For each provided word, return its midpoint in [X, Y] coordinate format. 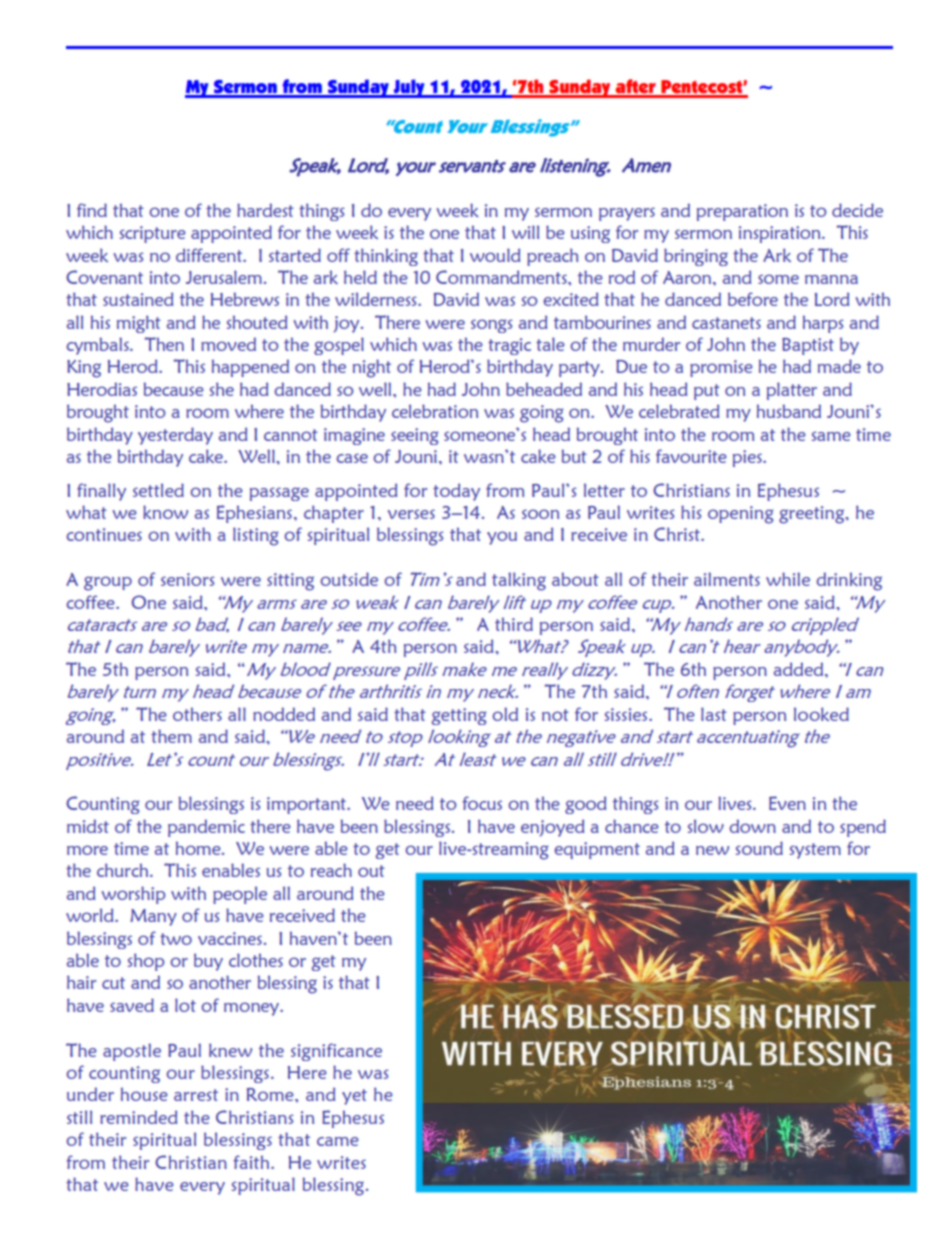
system [815, 851]
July [409, 88]
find [92, 210]
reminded [138, 1117]
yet [354, 1097]
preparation [742, 212]
